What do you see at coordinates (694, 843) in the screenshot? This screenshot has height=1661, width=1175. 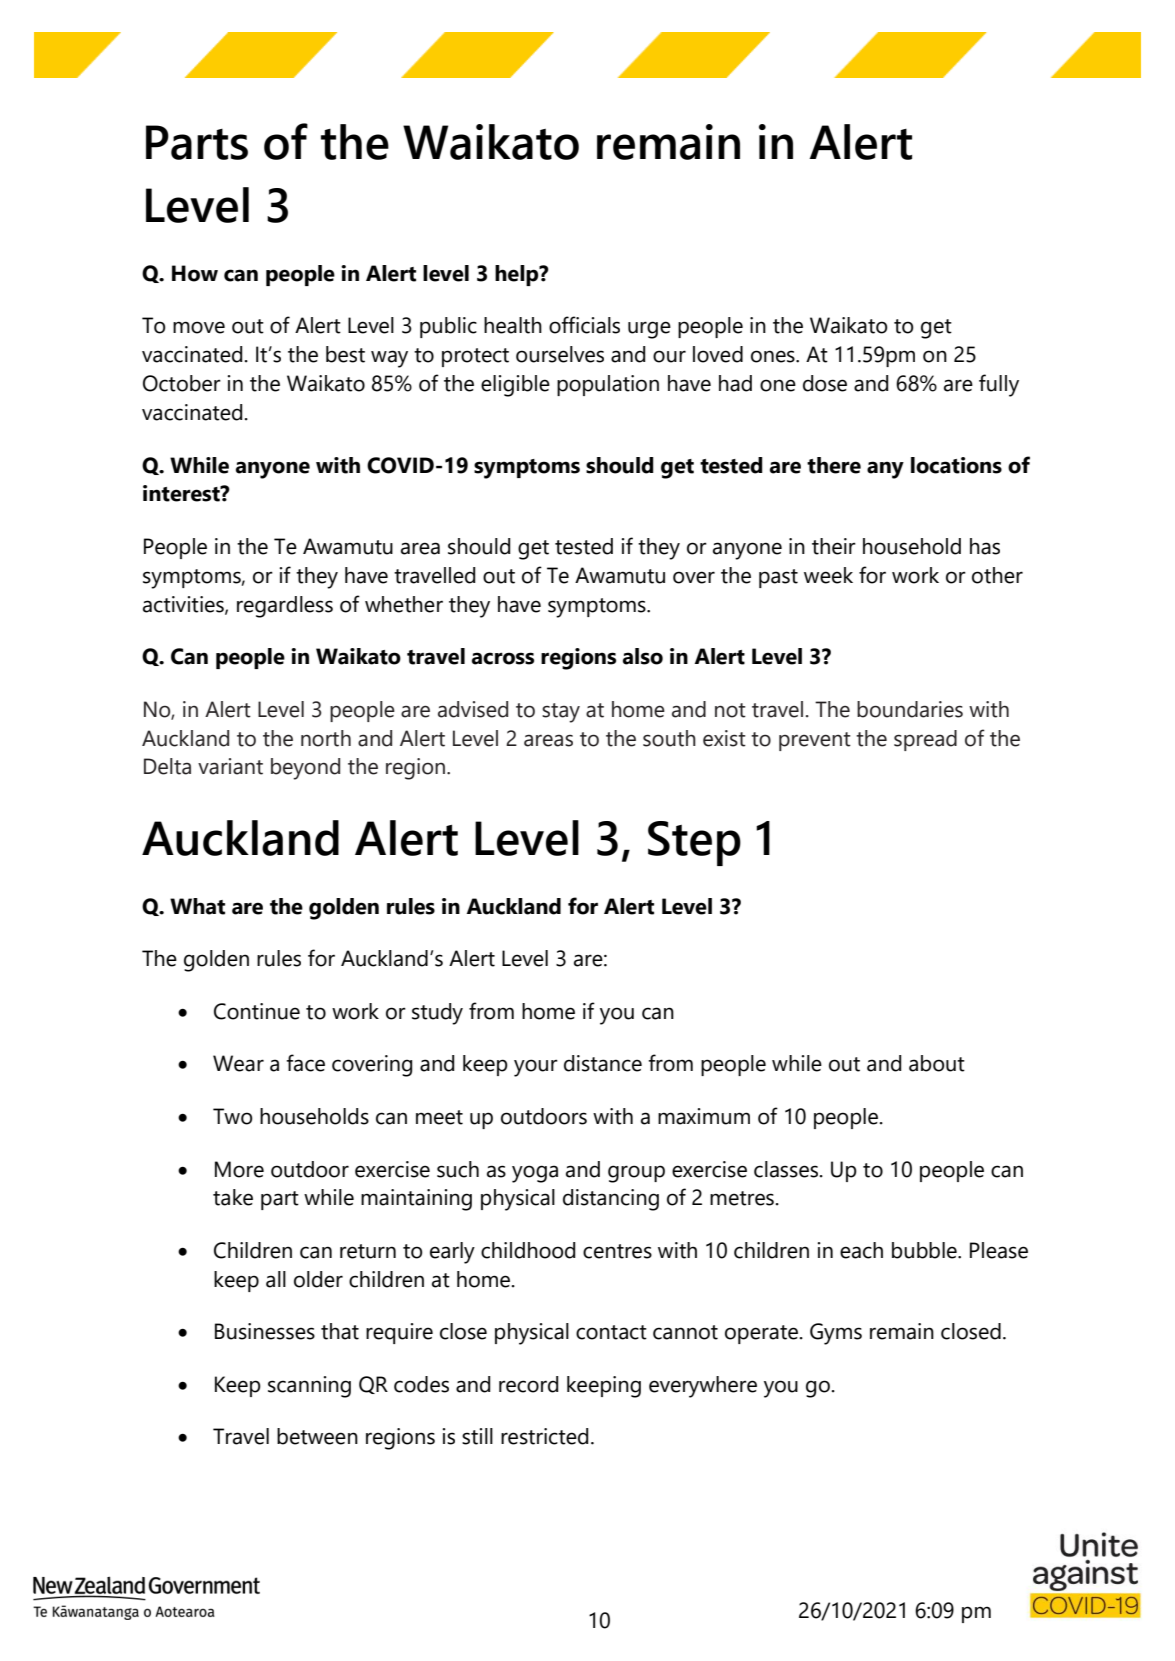 I see `Step` at bounding box center [694, 843].
